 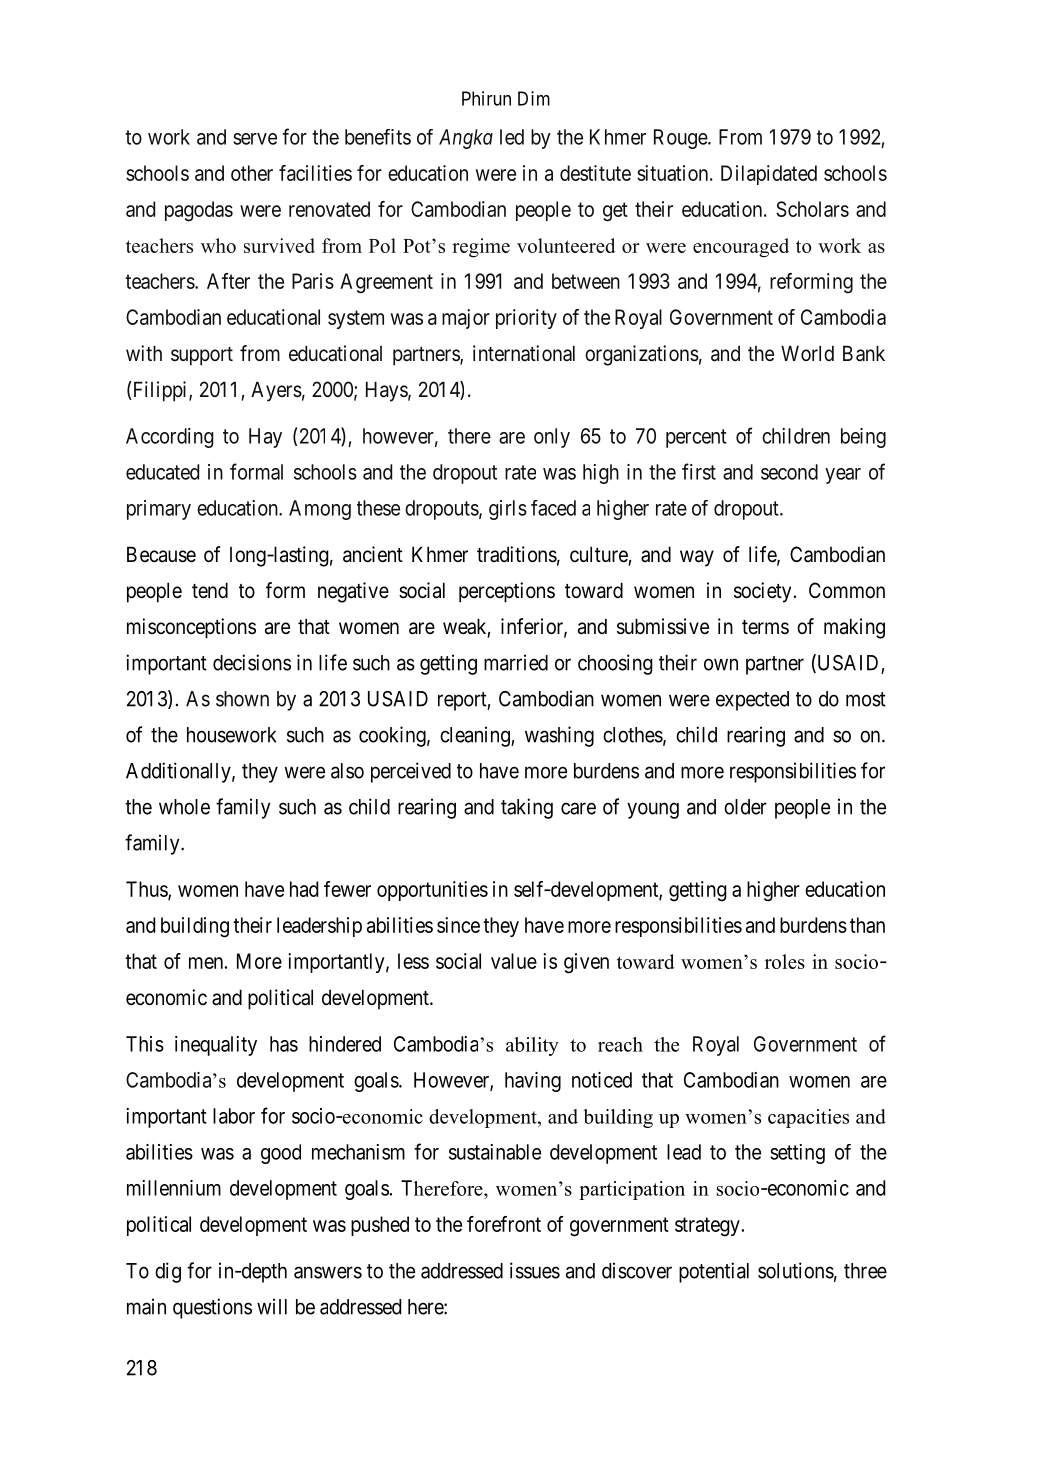 What do you see at coordinates (255, 139) in the screenshot?
I see `serve` at bounding box center [255, 139].
